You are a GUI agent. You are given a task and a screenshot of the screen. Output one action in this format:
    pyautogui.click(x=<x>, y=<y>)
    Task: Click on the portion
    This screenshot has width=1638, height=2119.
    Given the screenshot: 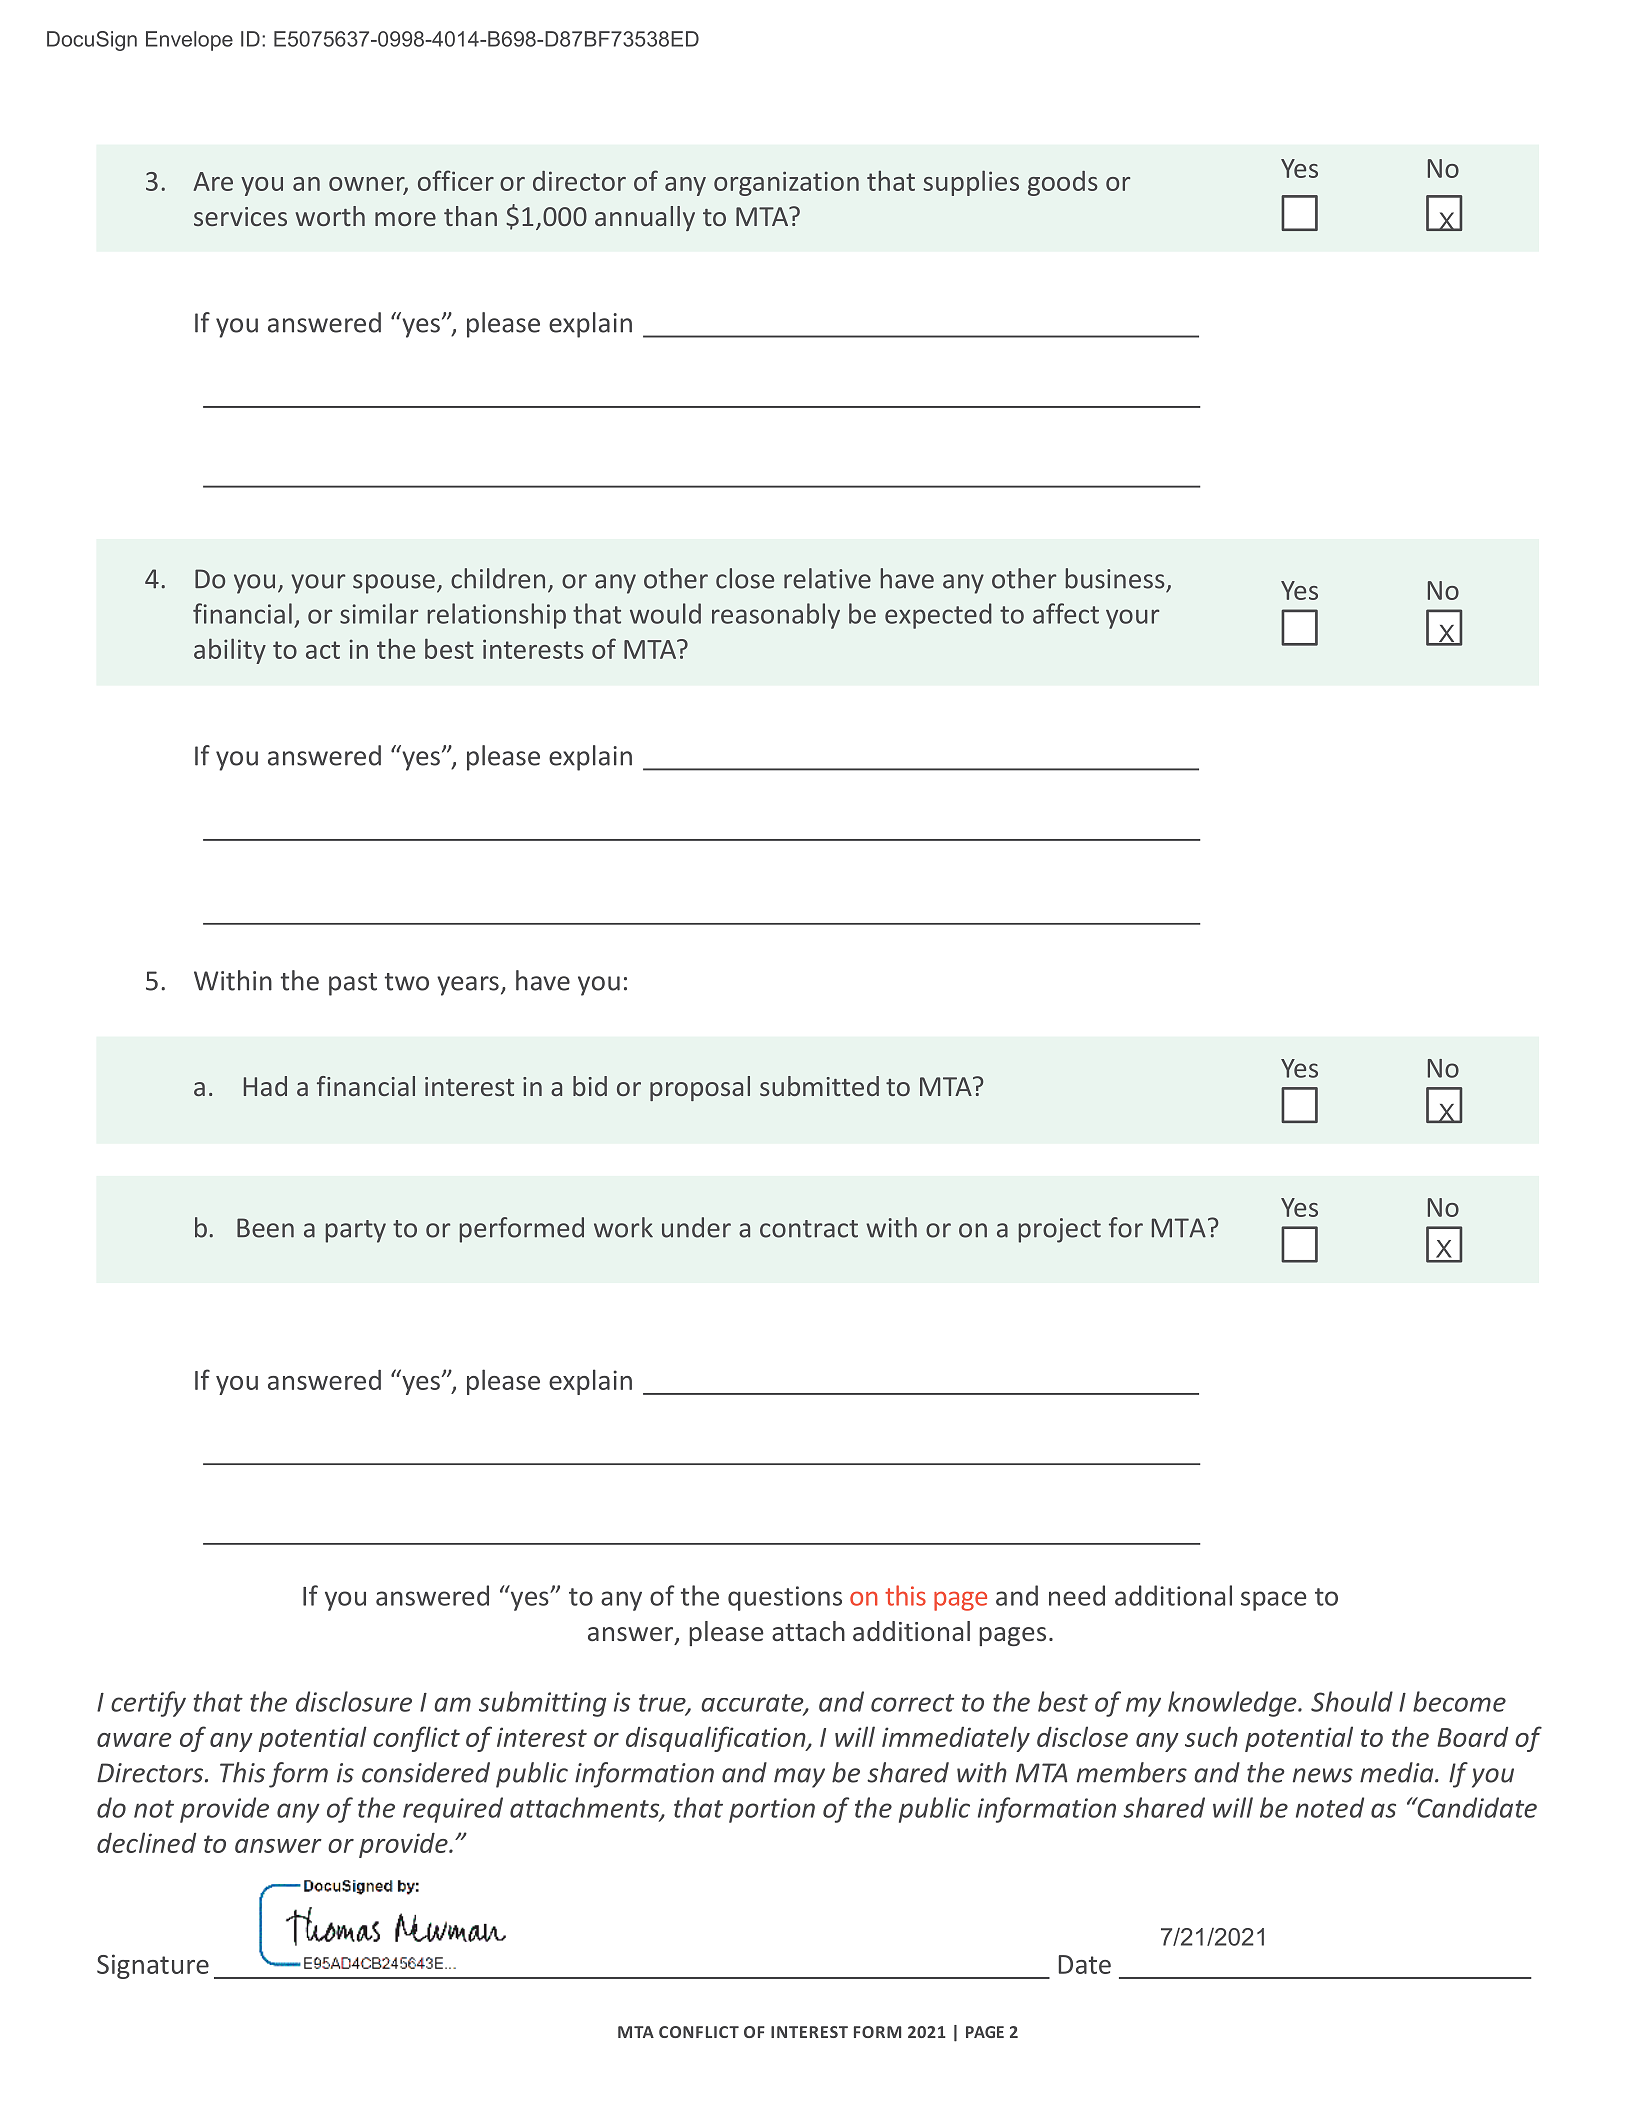 What is the action you would take?
    pyautogui.click(x=772, y=1810)
